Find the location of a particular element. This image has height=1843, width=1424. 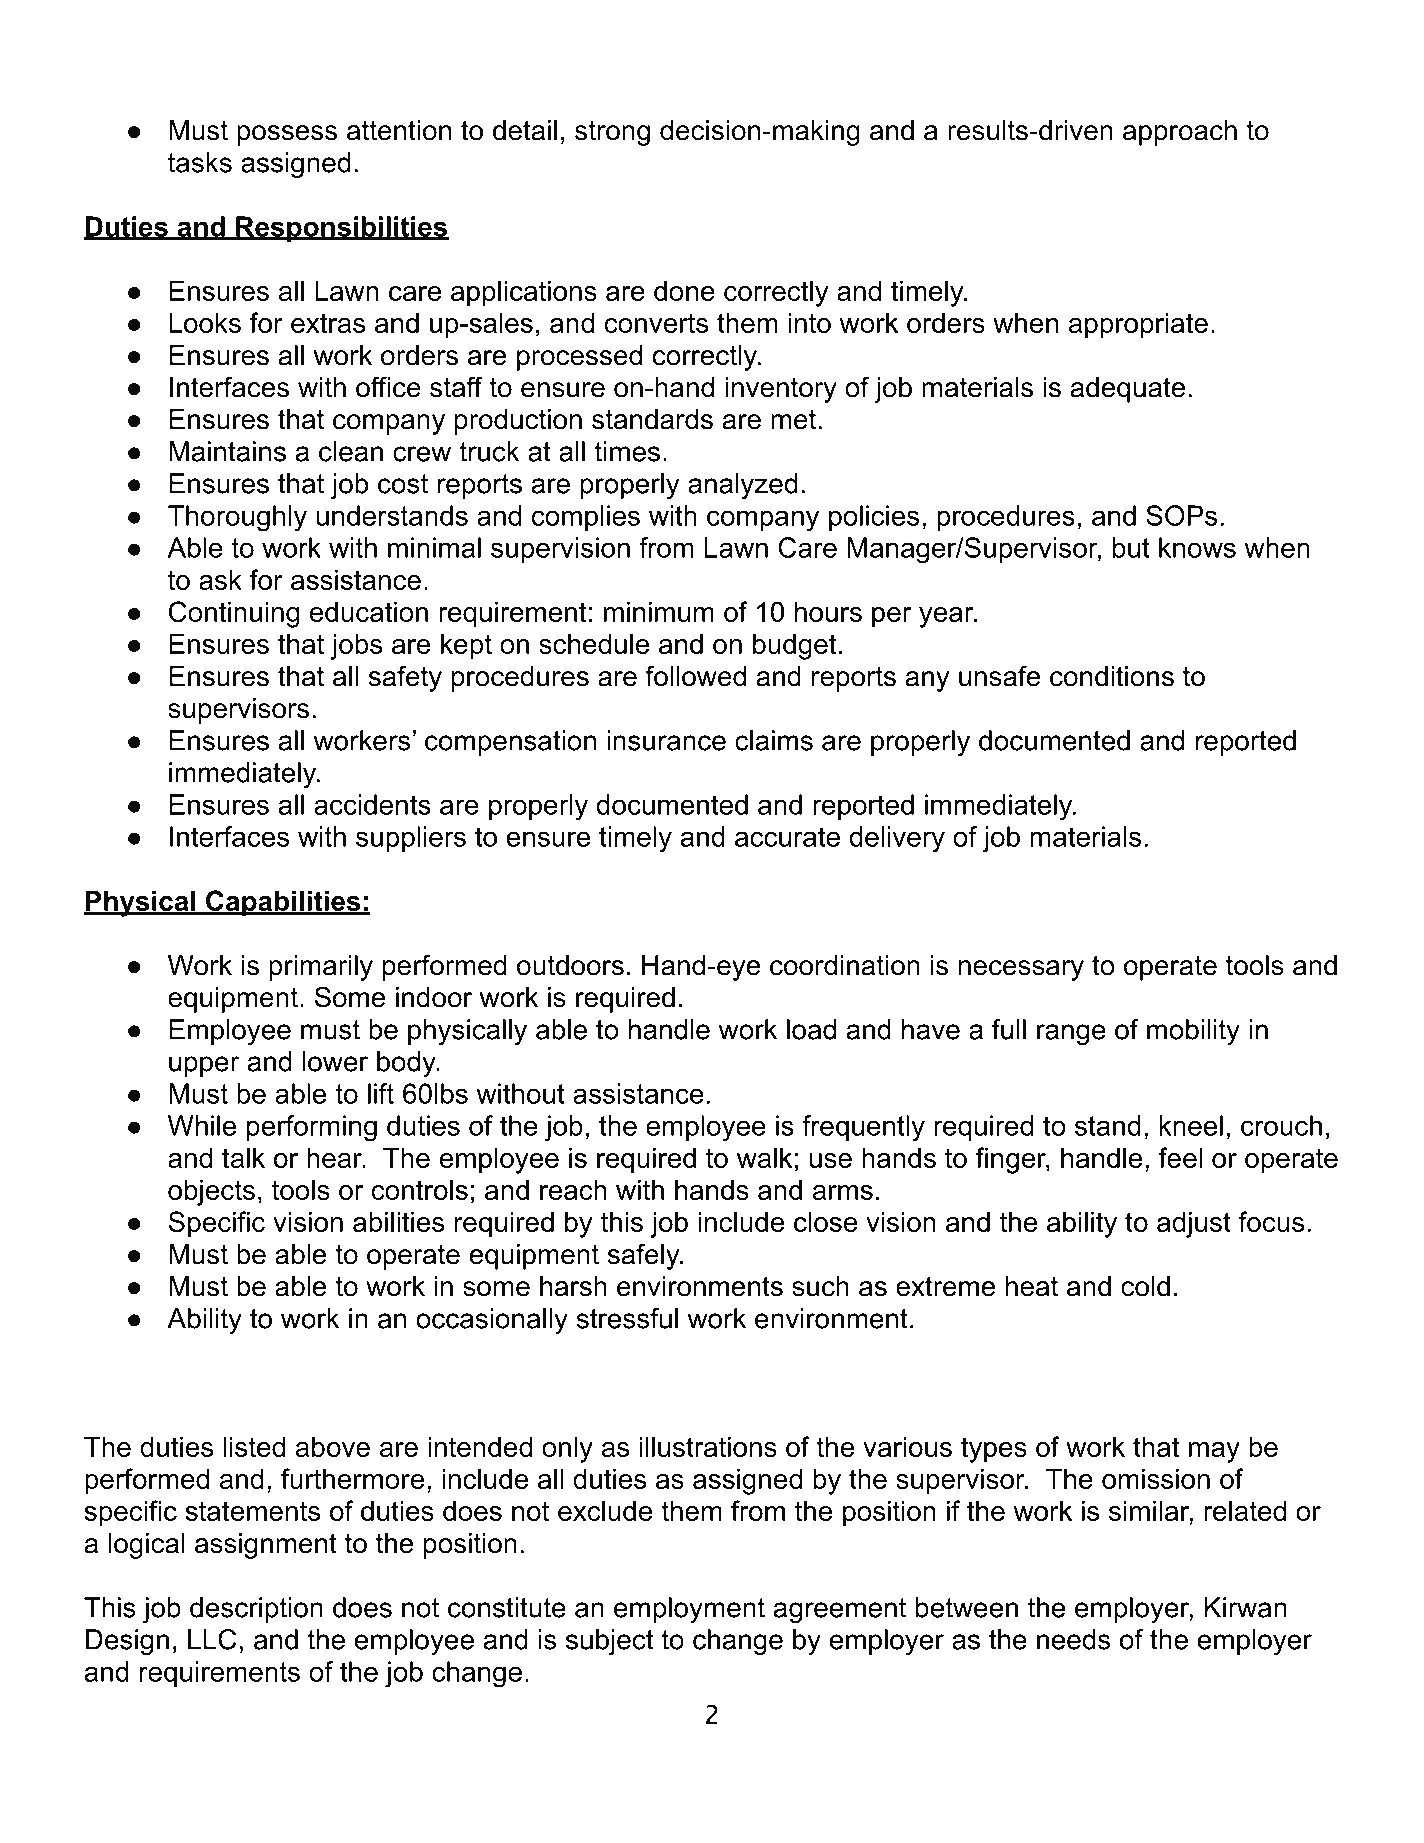

necessary is located at coordinates (1021, 970).
